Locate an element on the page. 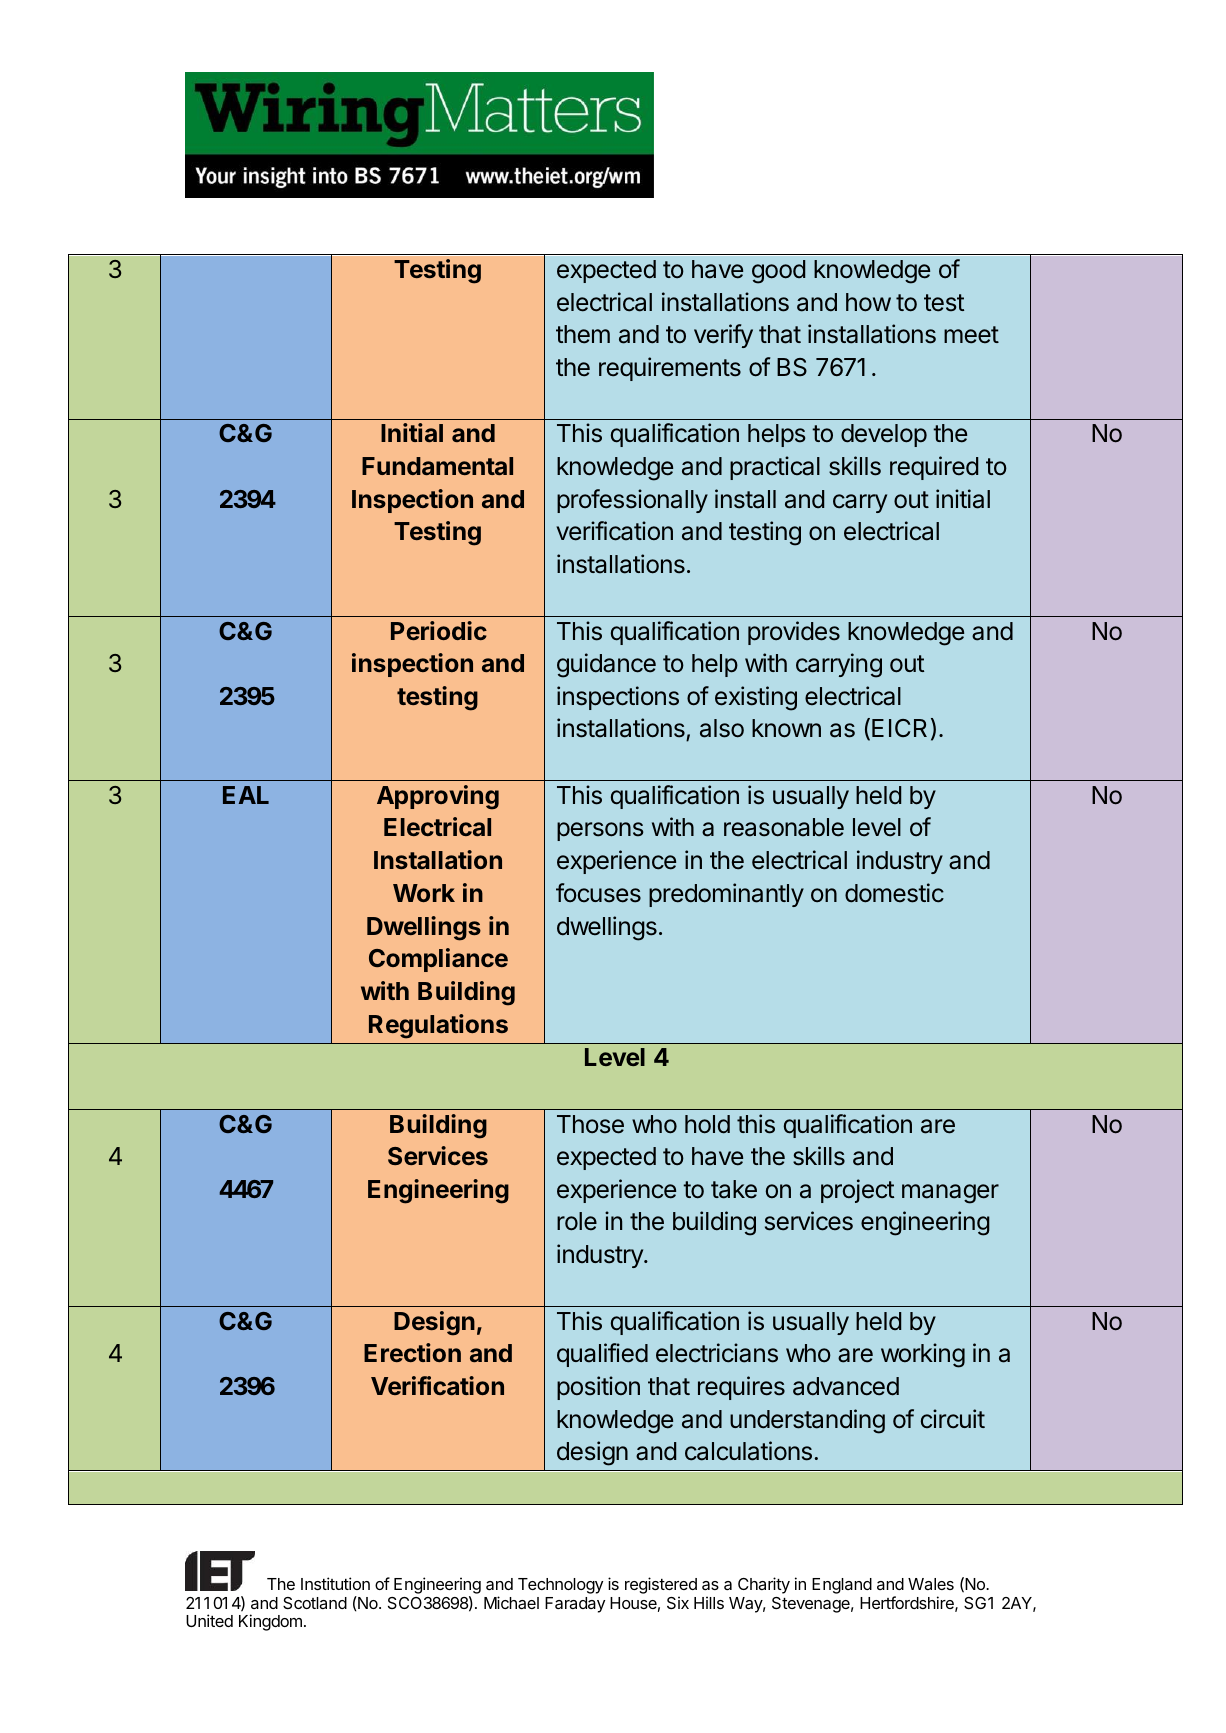 This image has height=1733, width=1226. role is located at coordinates (577, 1221).
